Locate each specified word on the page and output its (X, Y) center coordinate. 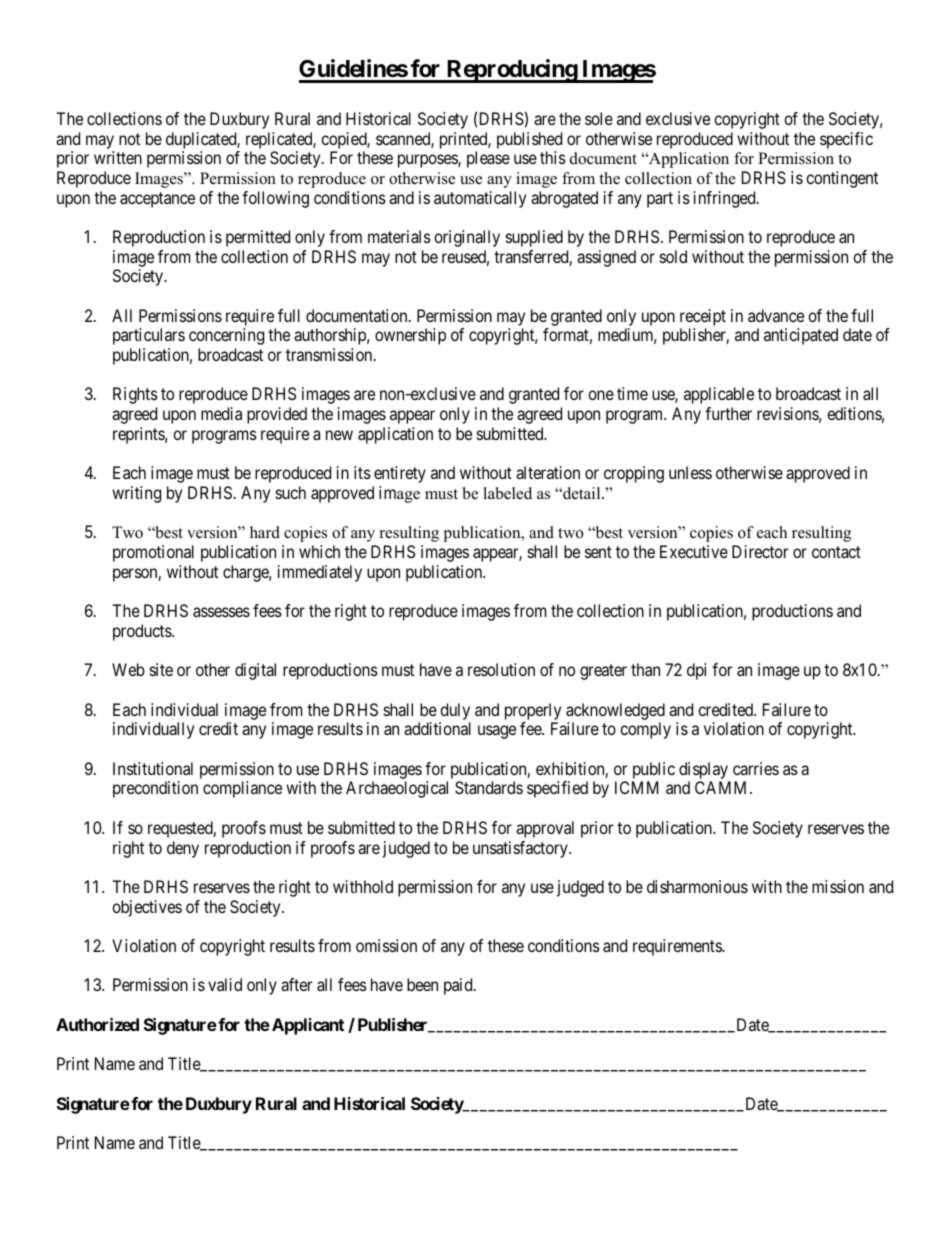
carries (756, 768)
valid (225, 984)
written (118, 157)
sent (598, 552)
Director (760, 551)
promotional (153, 553)
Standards (489, 787)
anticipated (801, 336)
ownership (410, 336)
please (488, 159)
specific (846, 140)
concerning (226, 336)
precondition (155, 789)
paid (459, 986)
